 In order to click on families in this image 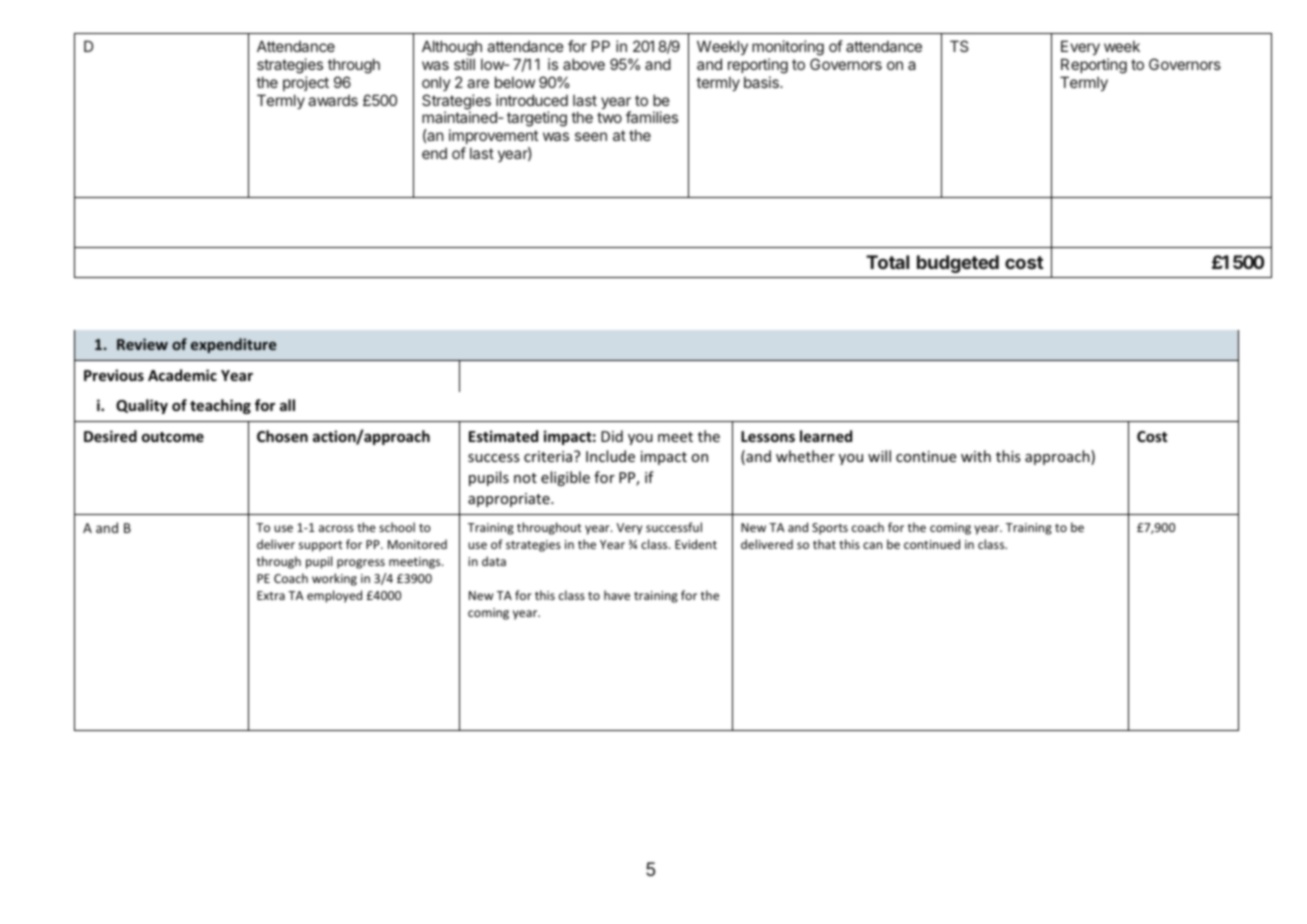, I will do `click(652, 117)`.
